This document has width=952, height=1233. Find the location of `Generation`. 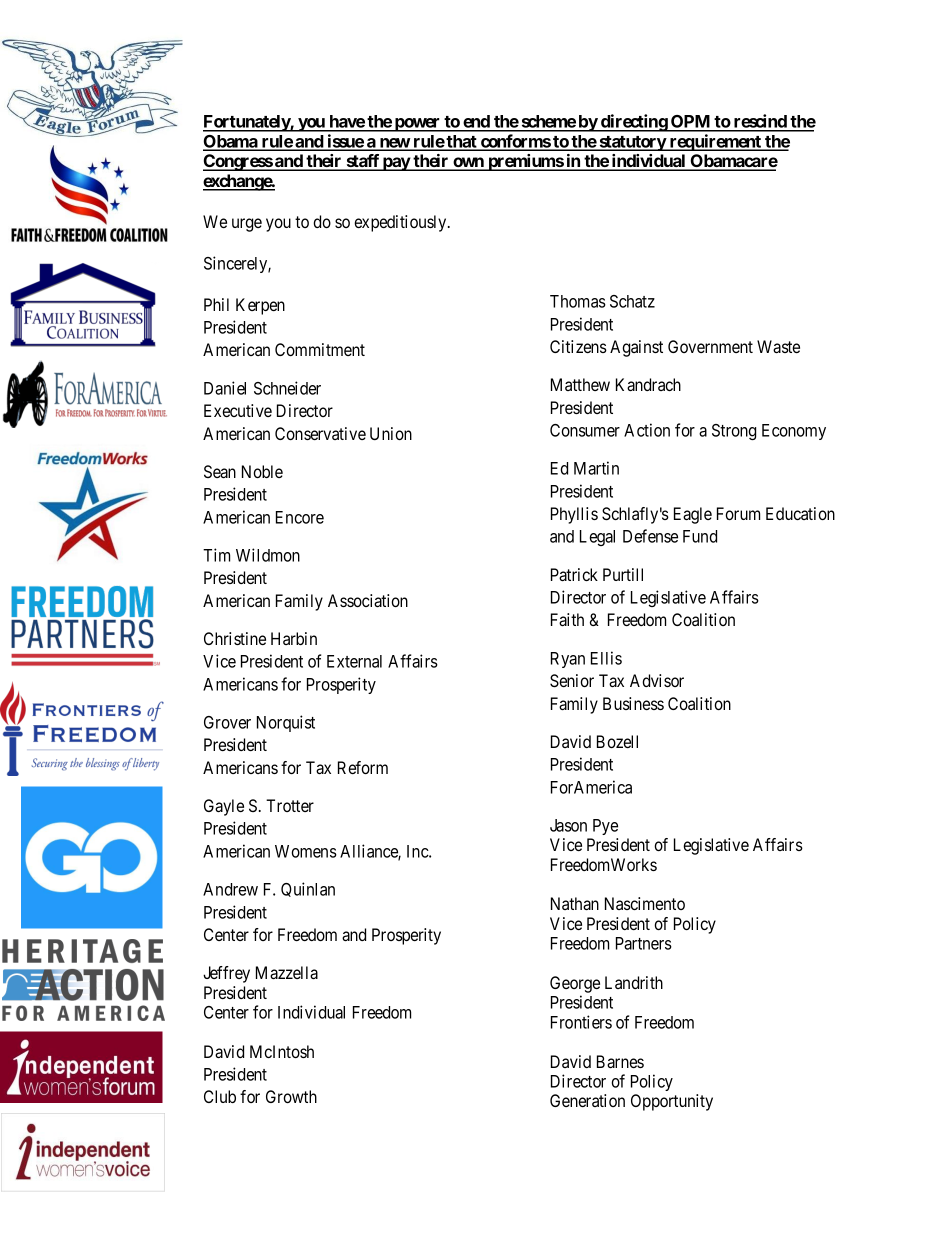

Generation is located at coordinates (587, 1100).
